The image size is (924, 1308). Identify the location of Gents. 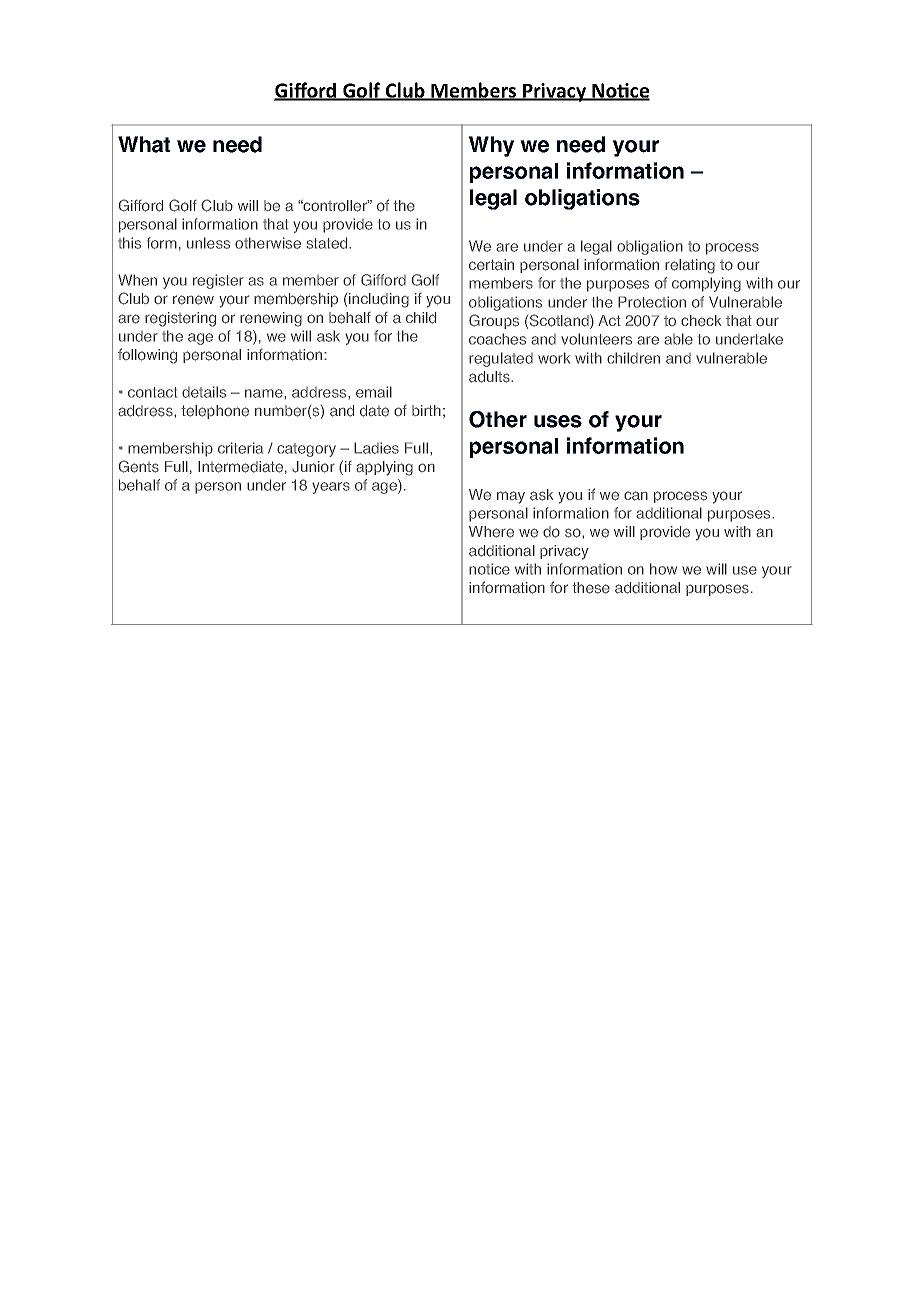
(139, 466).
